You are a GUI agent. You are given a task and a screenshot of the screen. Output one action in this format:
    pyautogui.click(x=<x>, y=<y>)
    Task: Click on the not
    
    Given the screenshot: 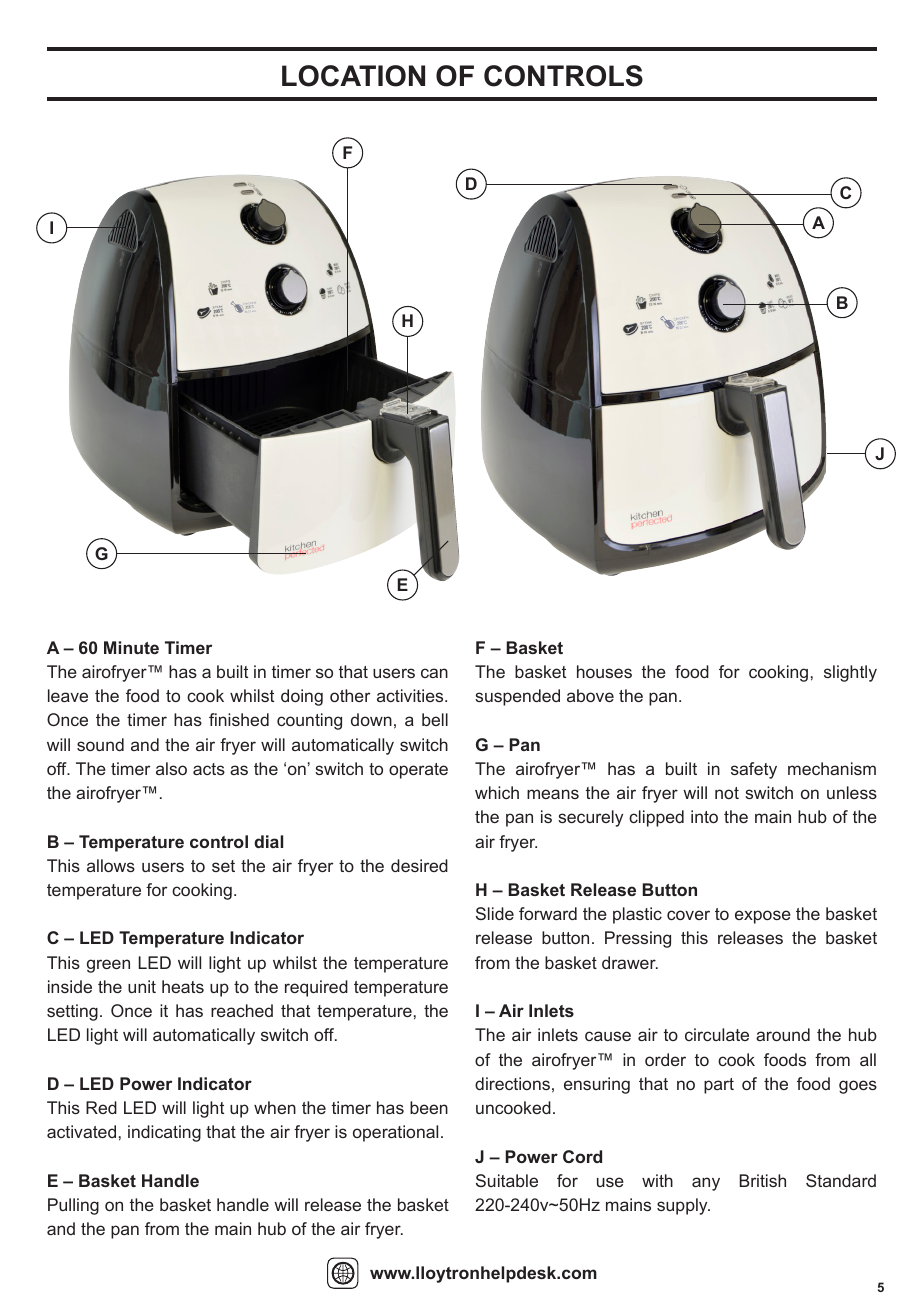 What is the action you would take?
    pyautogui.click(x=727, y=793)
